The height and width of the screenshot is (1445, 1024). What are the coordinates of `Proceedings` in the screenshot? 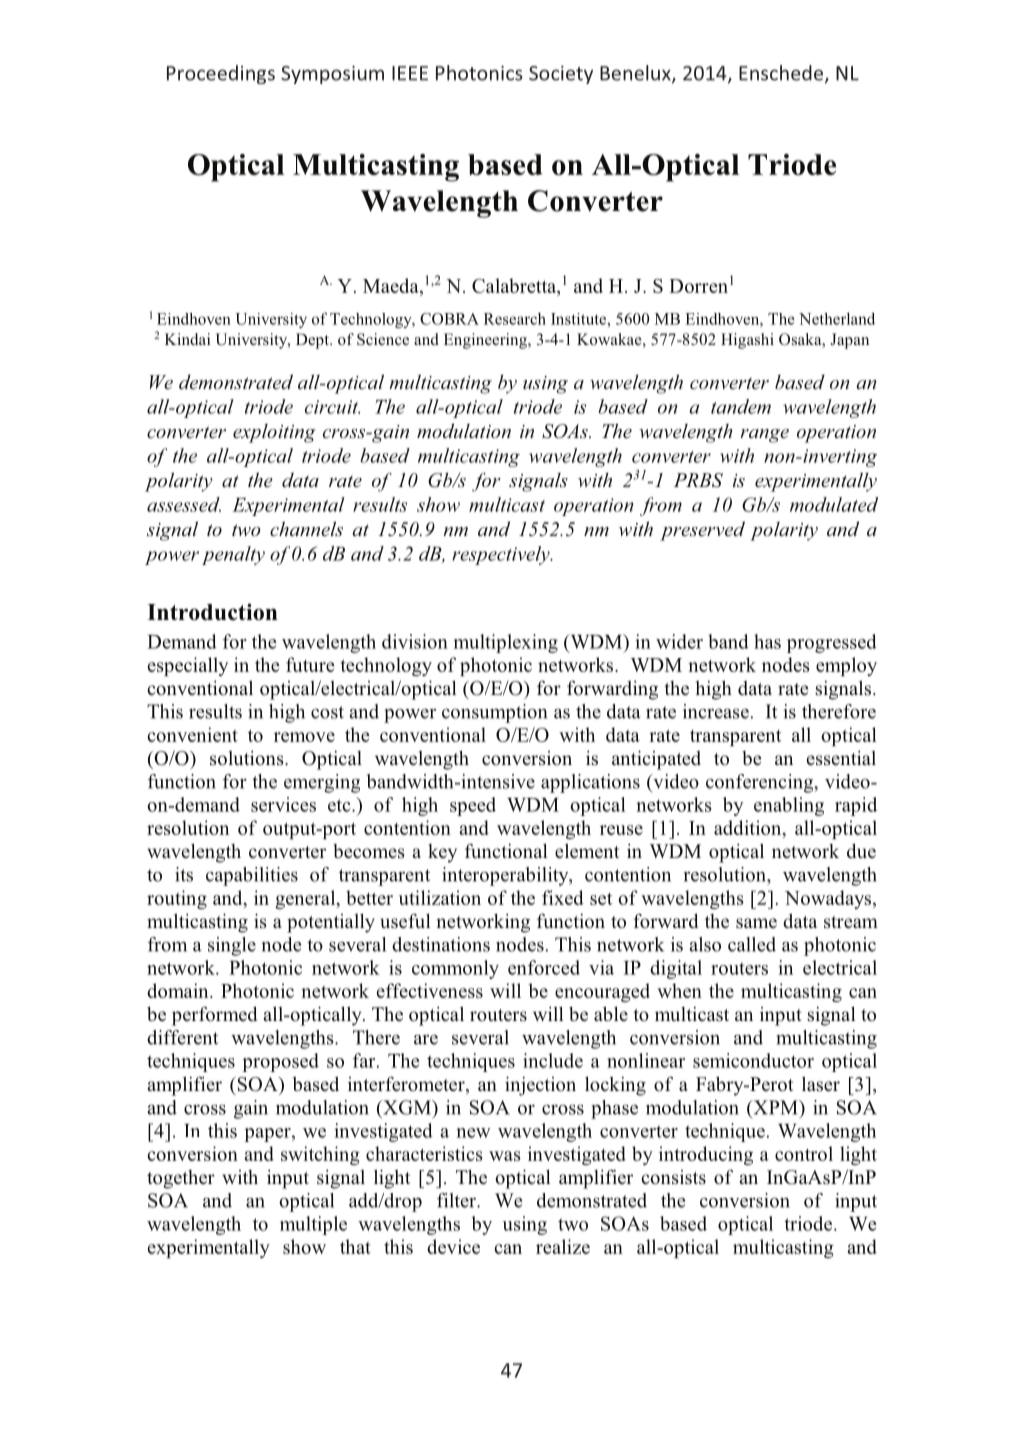 It's located at (221, 74).
